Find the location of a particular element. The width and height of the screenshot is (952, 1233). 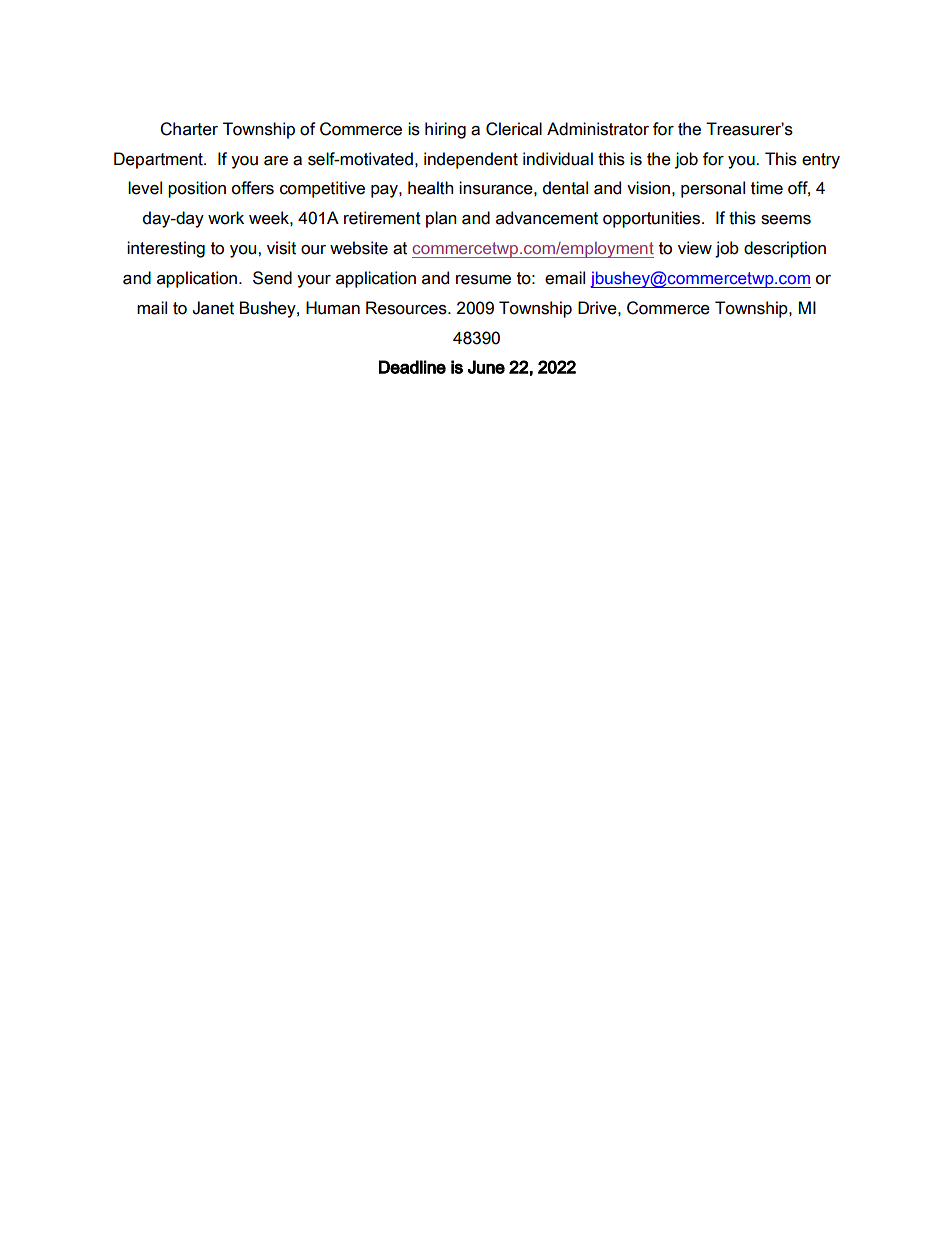

Resources is located at coordinates (407, 308).
